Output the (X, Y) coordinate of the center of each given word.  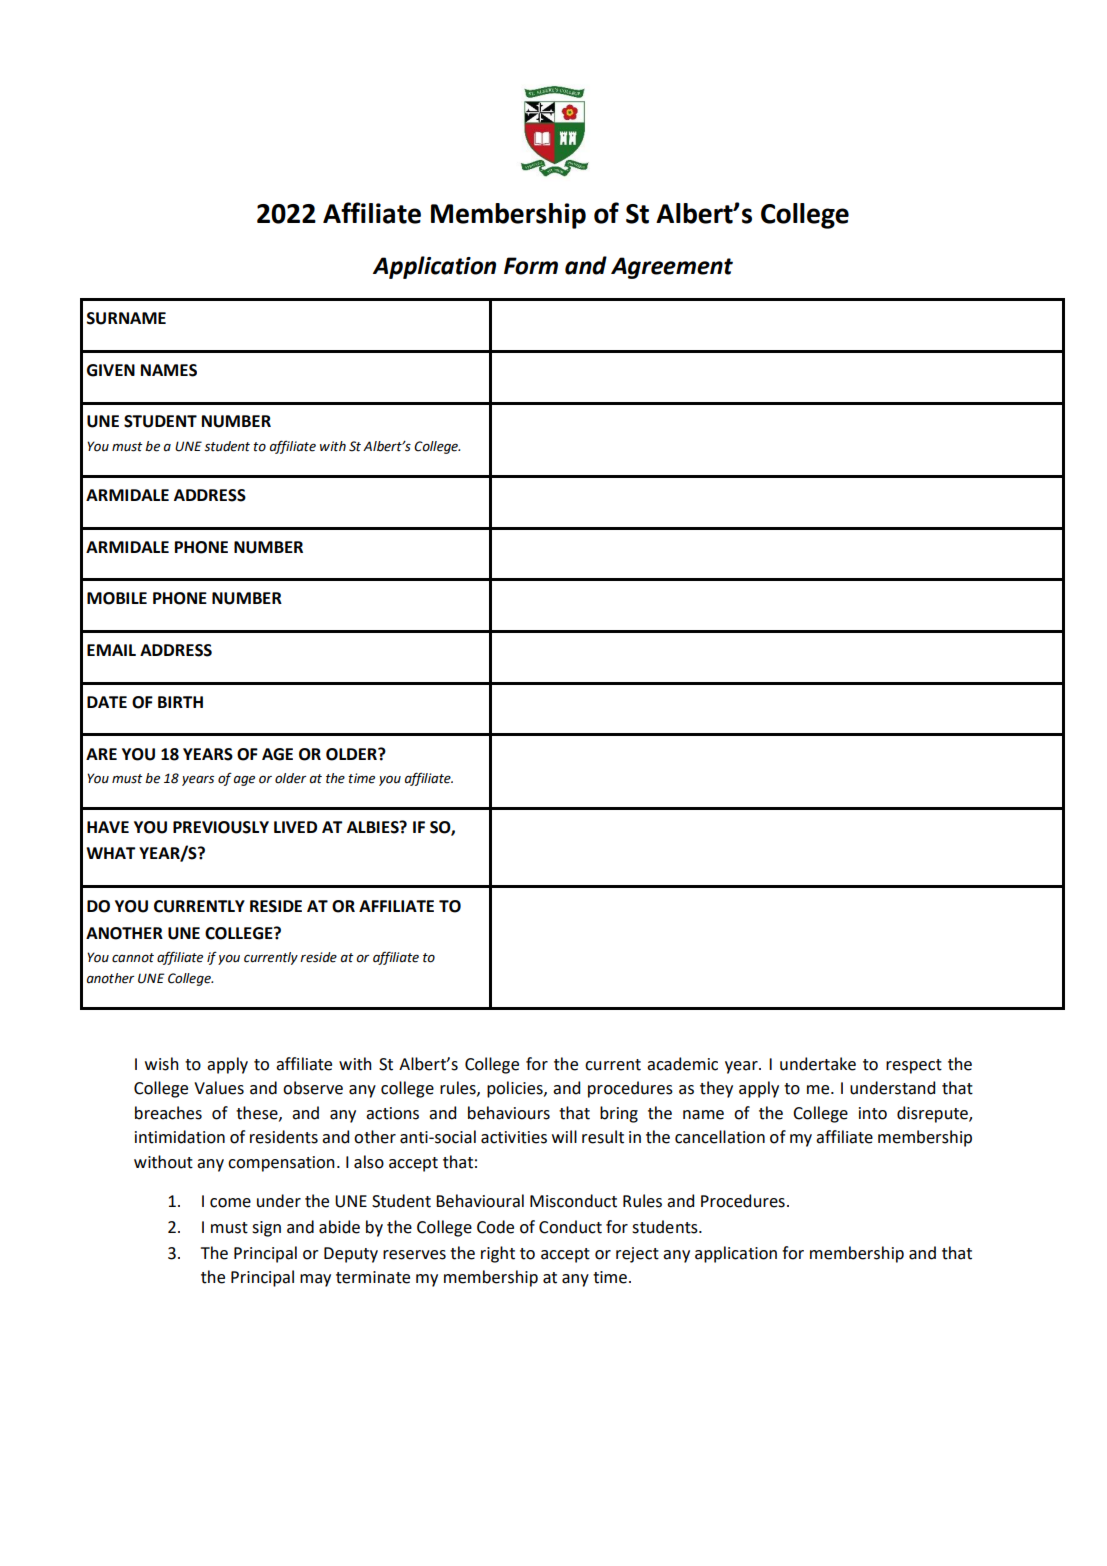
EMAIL (111, 650)
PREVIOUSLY (221, 827)
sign (266, 1229)
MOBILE (117, 598)
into (873, 1113)
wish (162, 1064)
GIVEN (111, 370)
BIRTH (180, 702)
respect (914, 1066)
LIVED (295, 827)
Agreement (672, 268)
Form (531, 266)
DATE (107, 702)
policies (516, 1089)
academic (682, 1064)
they (716, 1089)
